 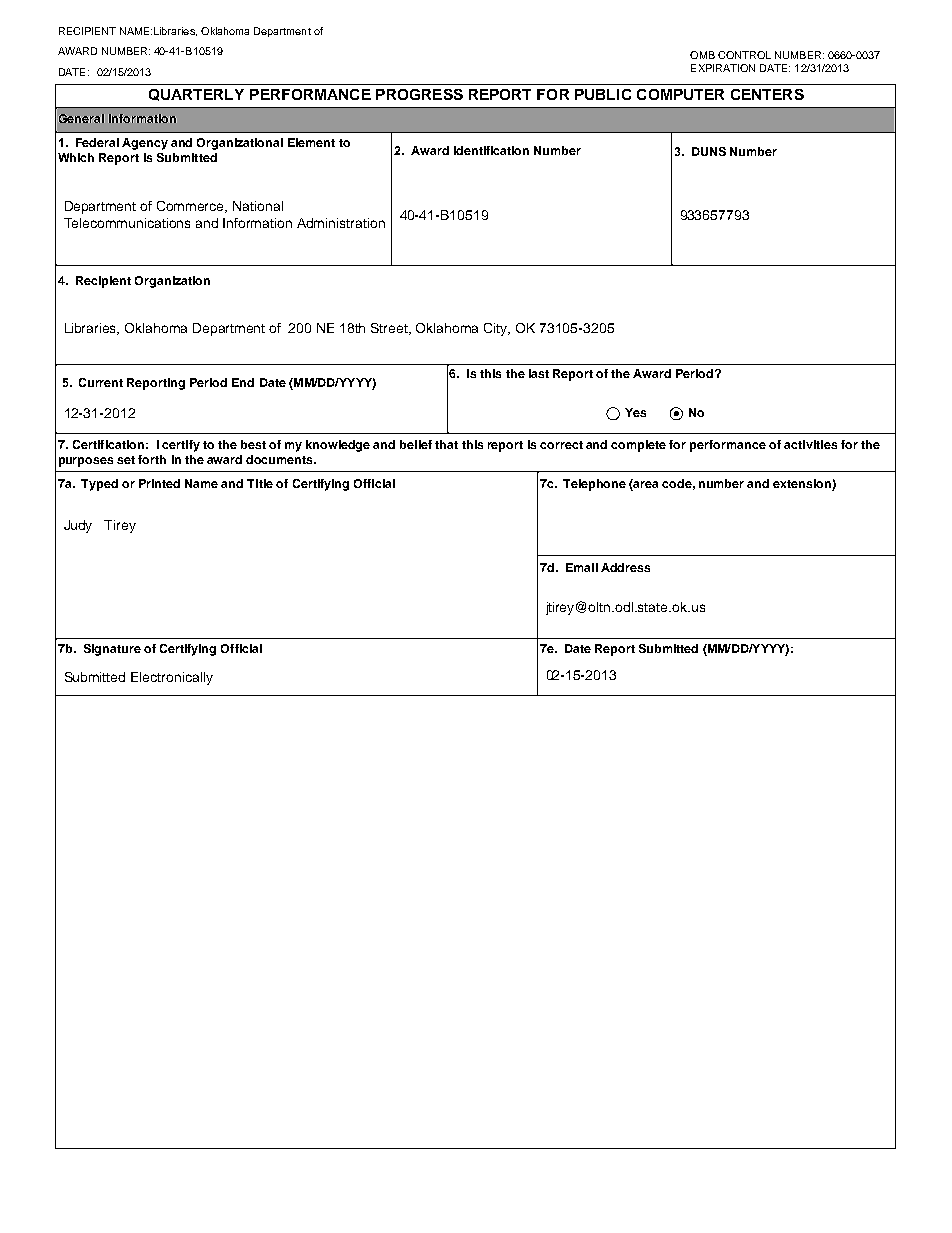 What do you see at coordinates (419, 94) in the image?
I see `PROGRESS` at bounding box center [419, 94].
